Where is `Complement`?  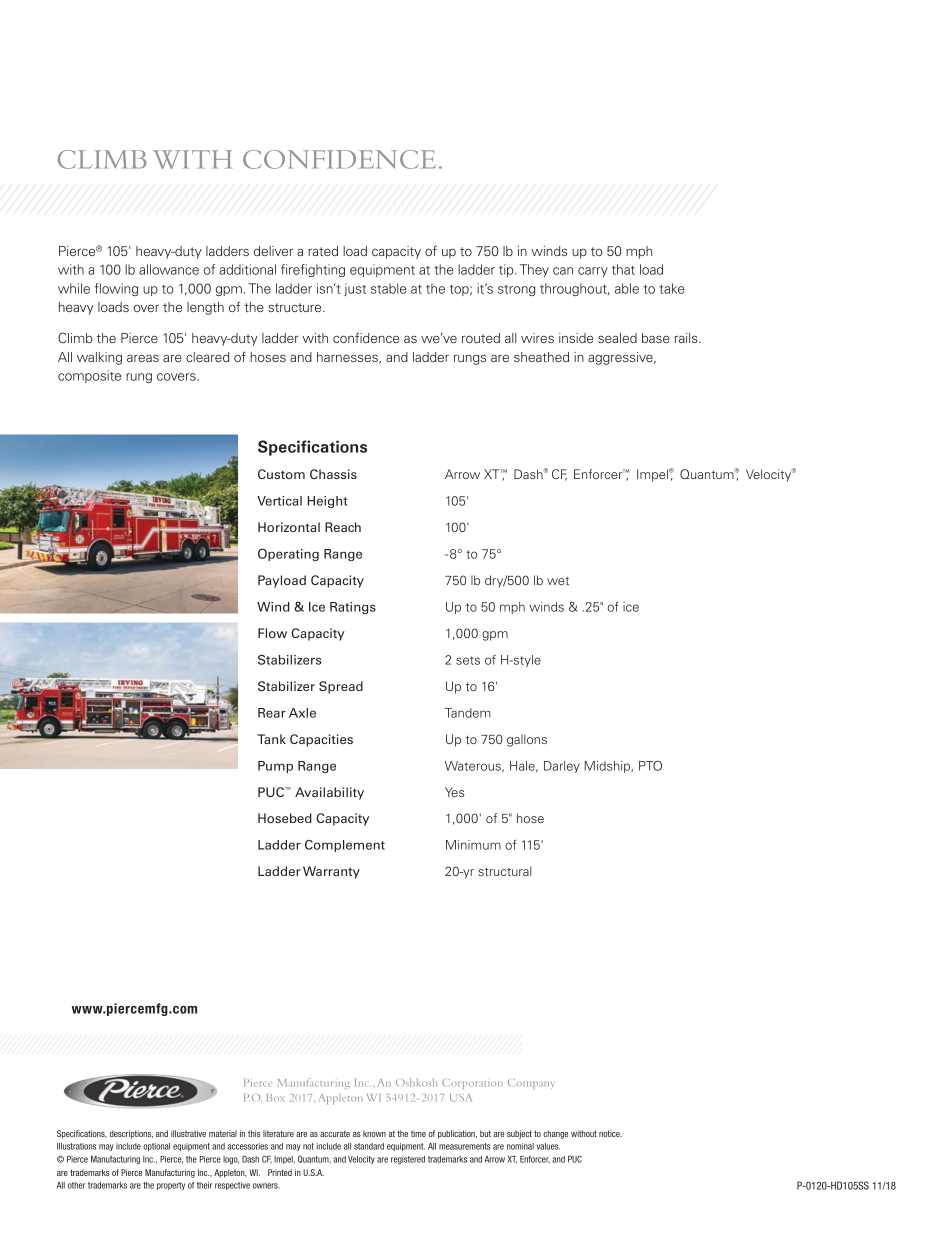 Complement is located at coordinates (345, 846).
